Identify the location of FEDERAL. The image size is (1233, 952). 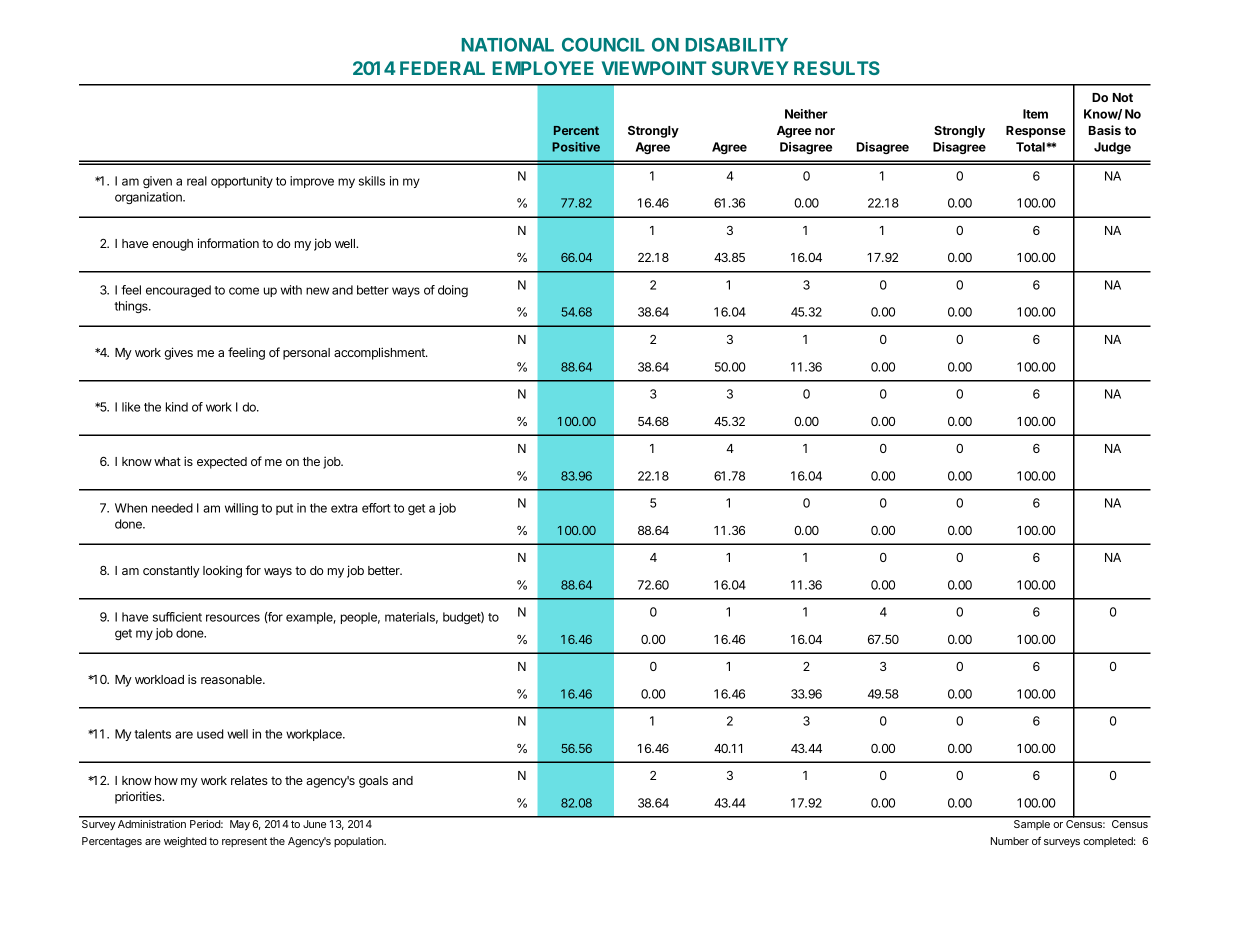
(442, 68).
